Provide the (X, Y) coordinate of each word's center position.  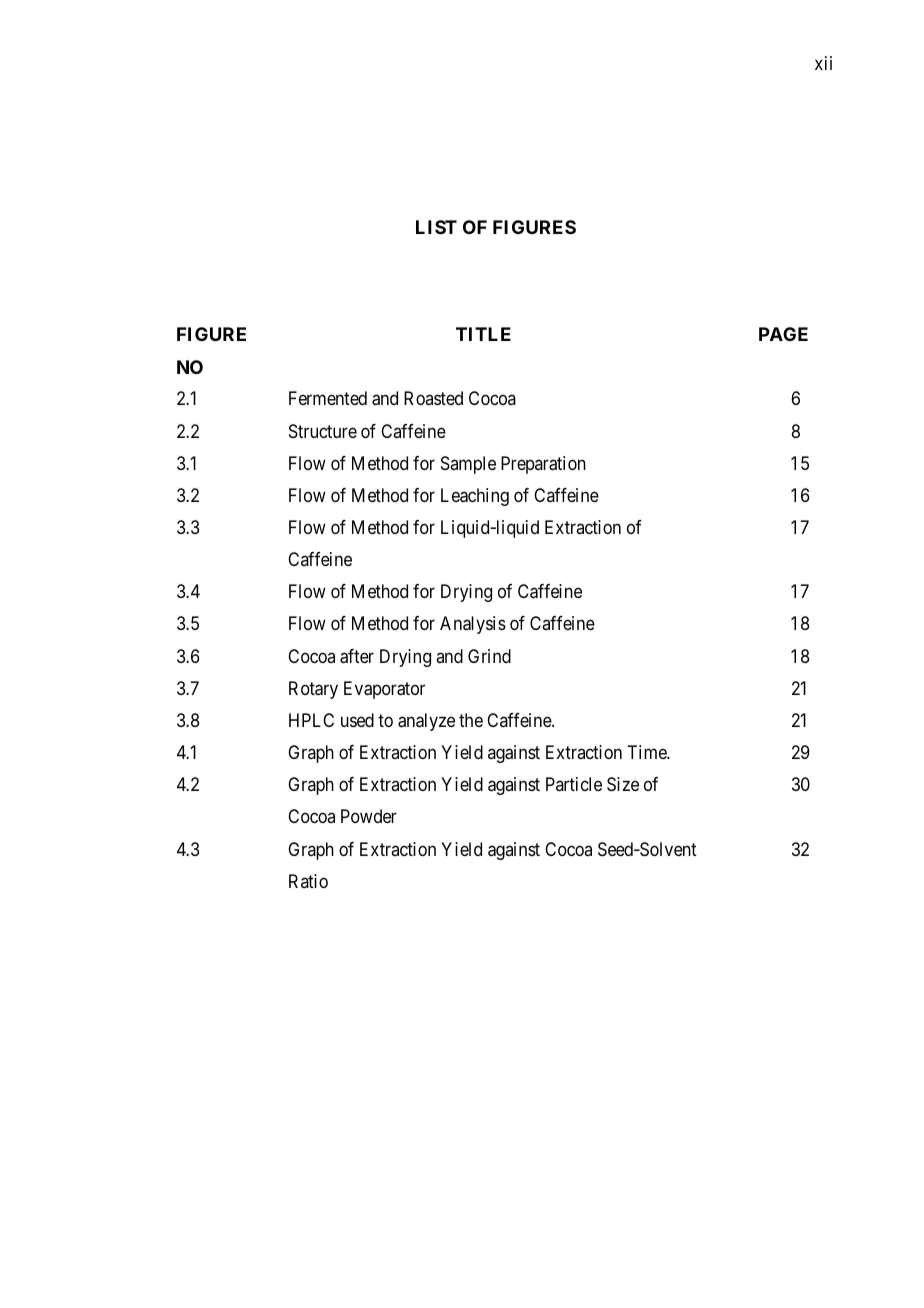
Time (647, 752)
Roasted (433, 398)
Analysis (473, 625)
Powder (369, 816)
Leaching (475, 497)
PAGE (783, 334)
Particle (574, 784)
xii (823, 63)
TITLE (483, 334)
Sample (468, 465)
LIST (436, 227)
